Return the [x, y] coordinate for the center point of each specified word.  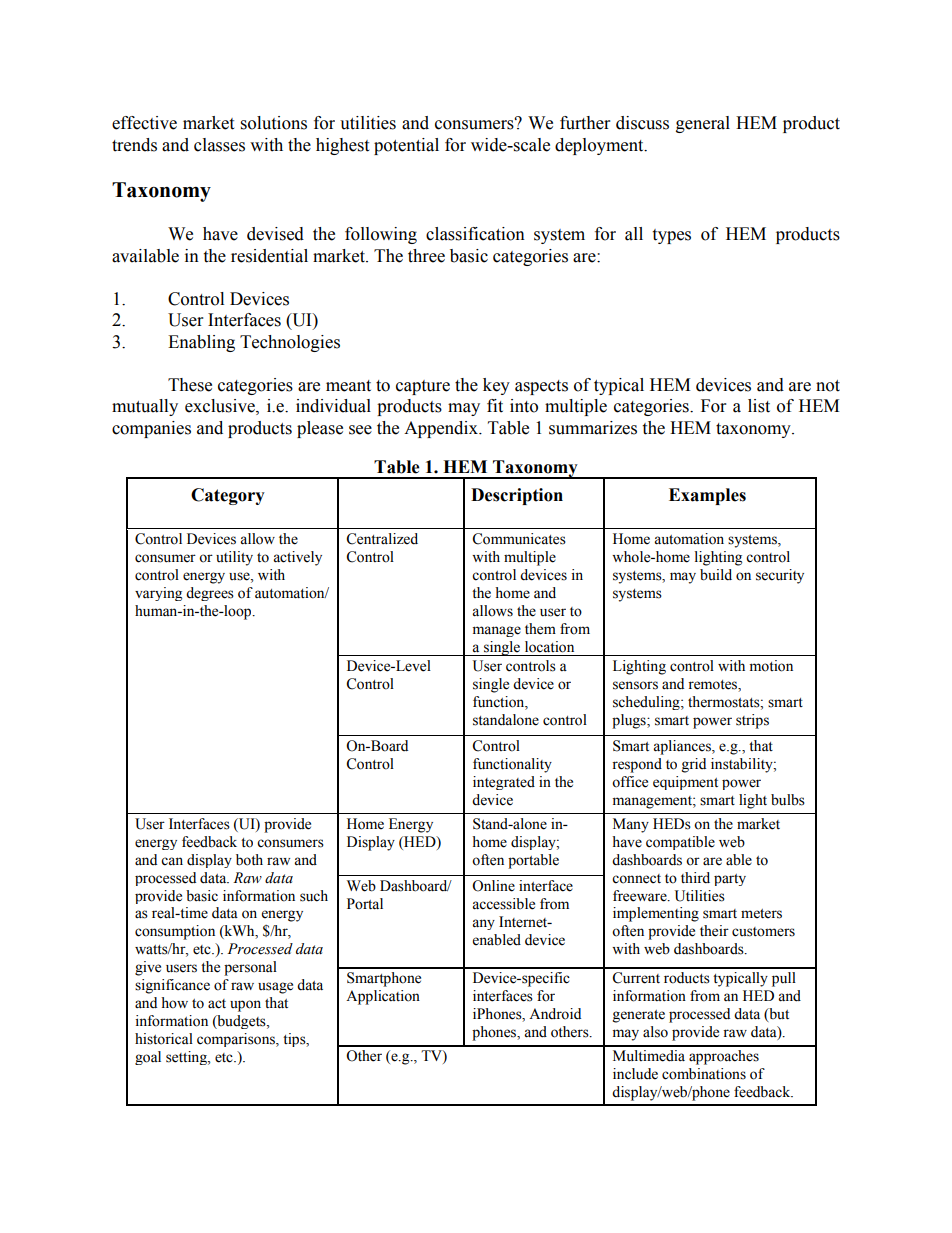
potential [406, 146]
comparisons [237, 1040]
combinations [704, 1074]
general [703, 124]
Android [555, 1014]
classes [219, 145]
